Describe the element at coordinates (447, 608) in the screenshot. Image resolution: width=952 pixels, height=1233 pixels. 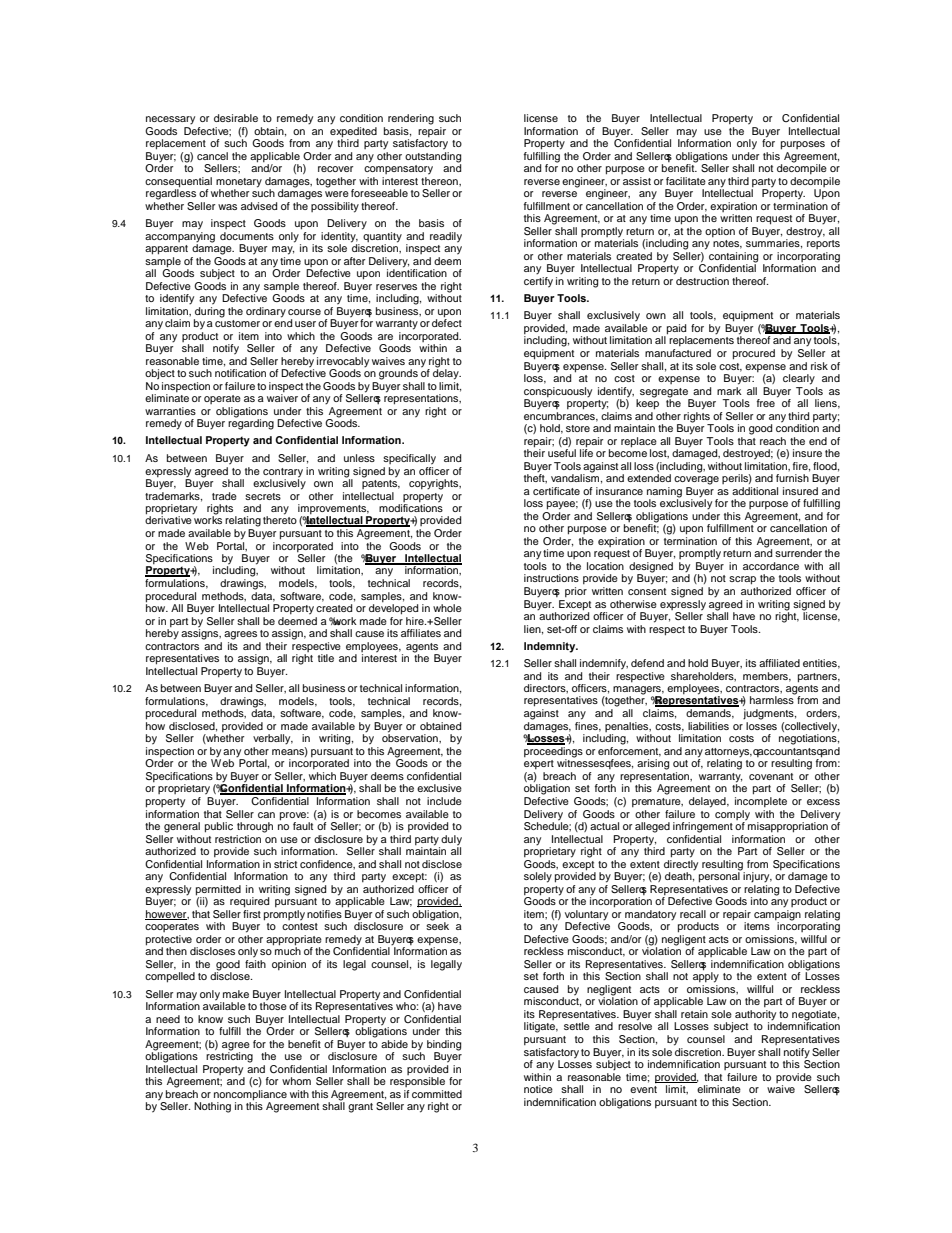
I see `whole` at that location.
